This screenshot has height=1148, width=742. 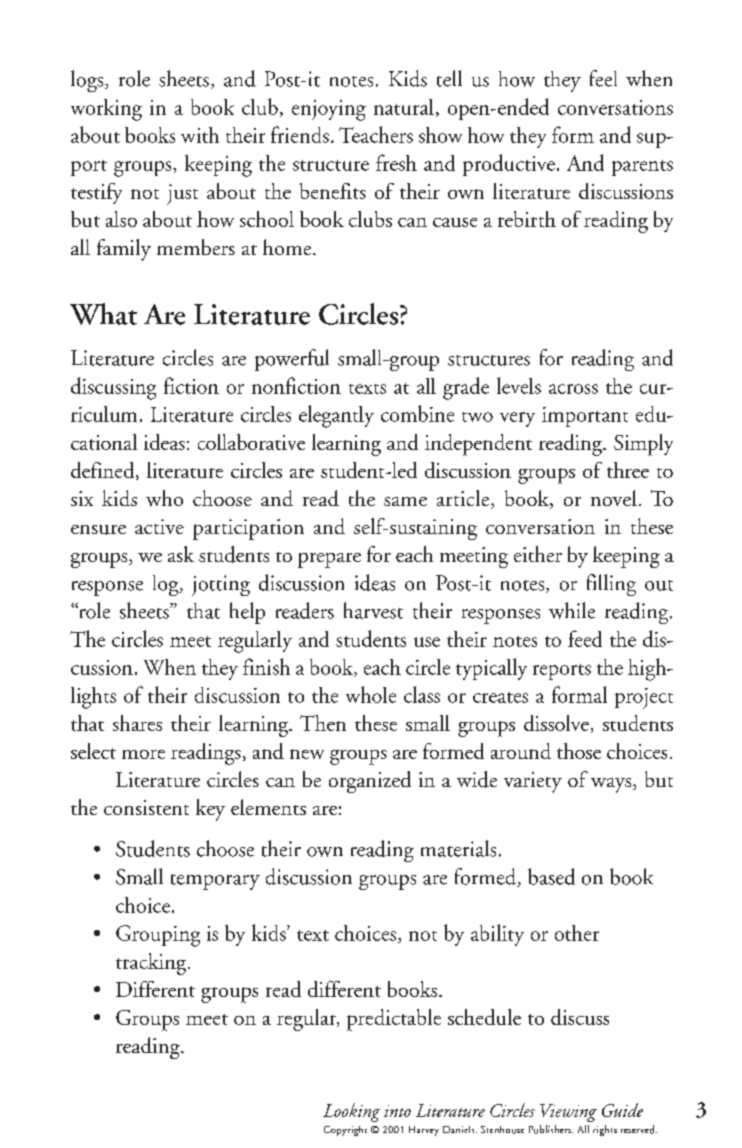 I want to click on Looking, so click(x=351, y=1112).
